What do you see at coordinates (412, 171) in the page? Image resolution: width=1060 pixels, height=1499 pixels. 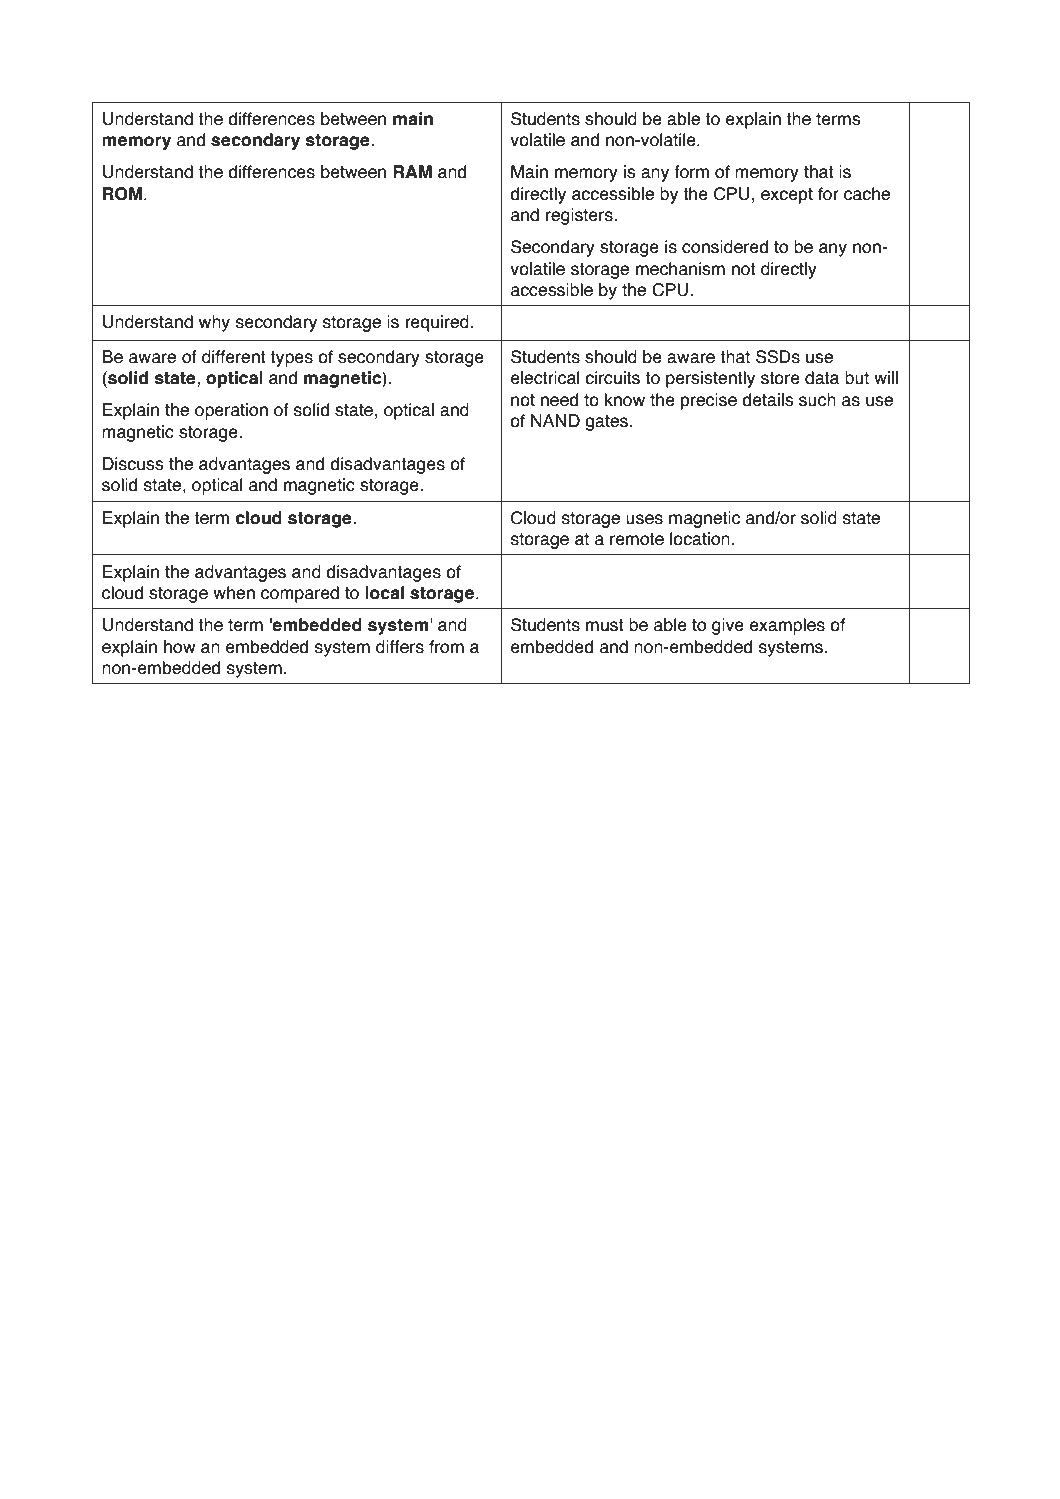 I see `RAM` at bounding box center [412, 171].
